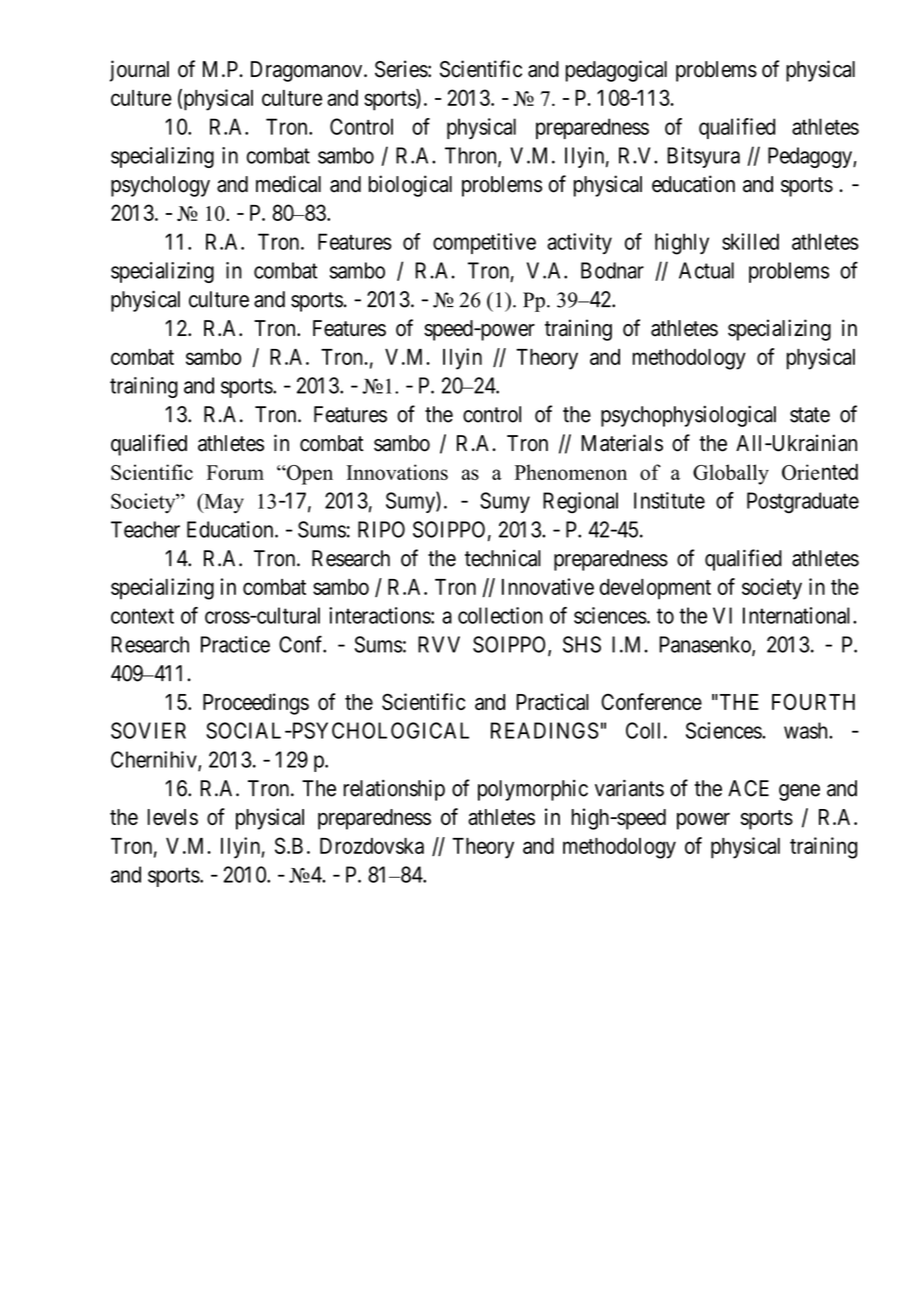 This screenshot has width=924, height=1308. Describe the element at coordinates (235, 472) in the screenshot. I see `Forum` at that location.
